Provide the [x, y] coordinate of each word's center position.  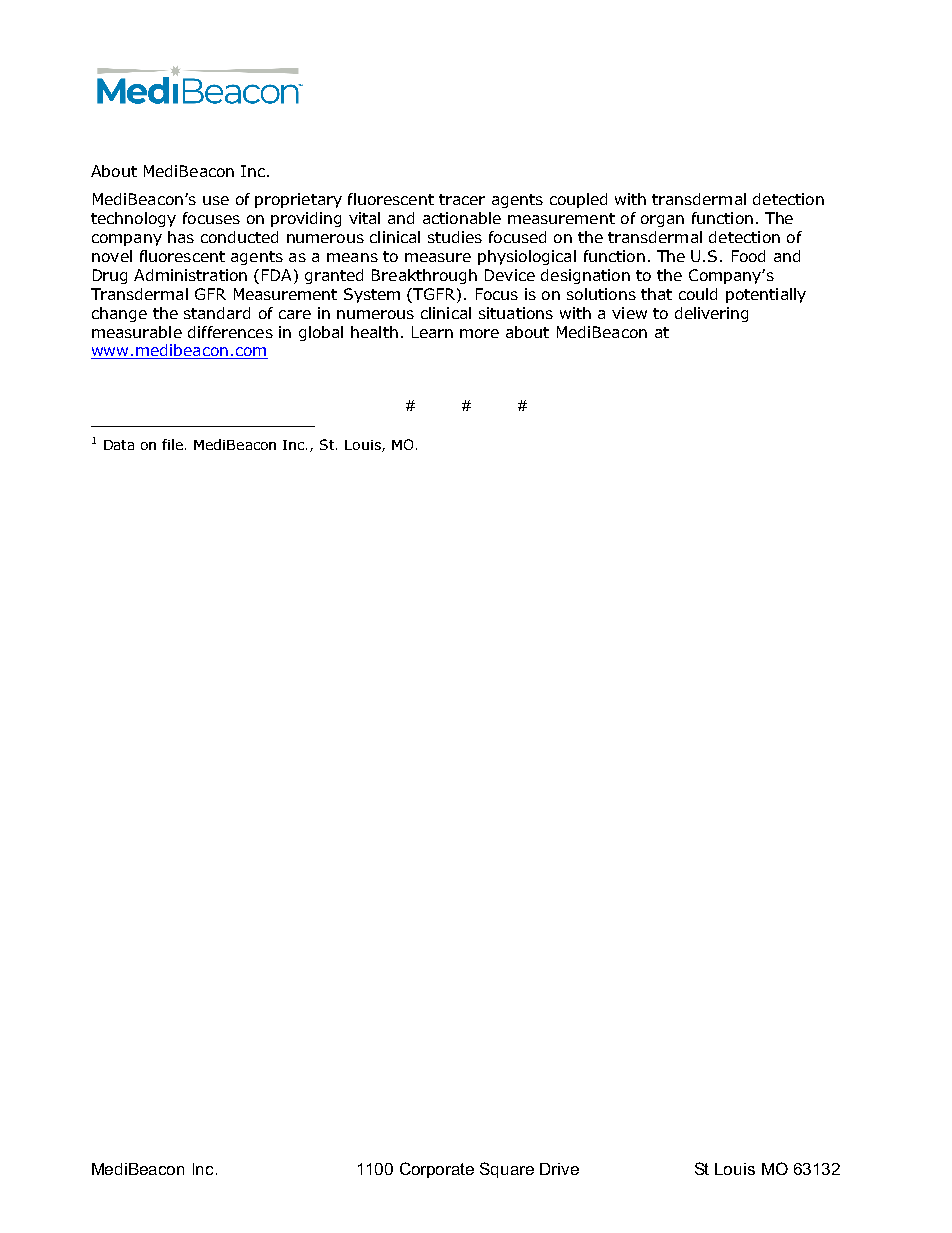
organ [662, 221]
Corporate [437, 1170]
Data [119, 445]
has [181, 237]
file [174, 444]
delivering [711, 314]
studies [455, 237]
